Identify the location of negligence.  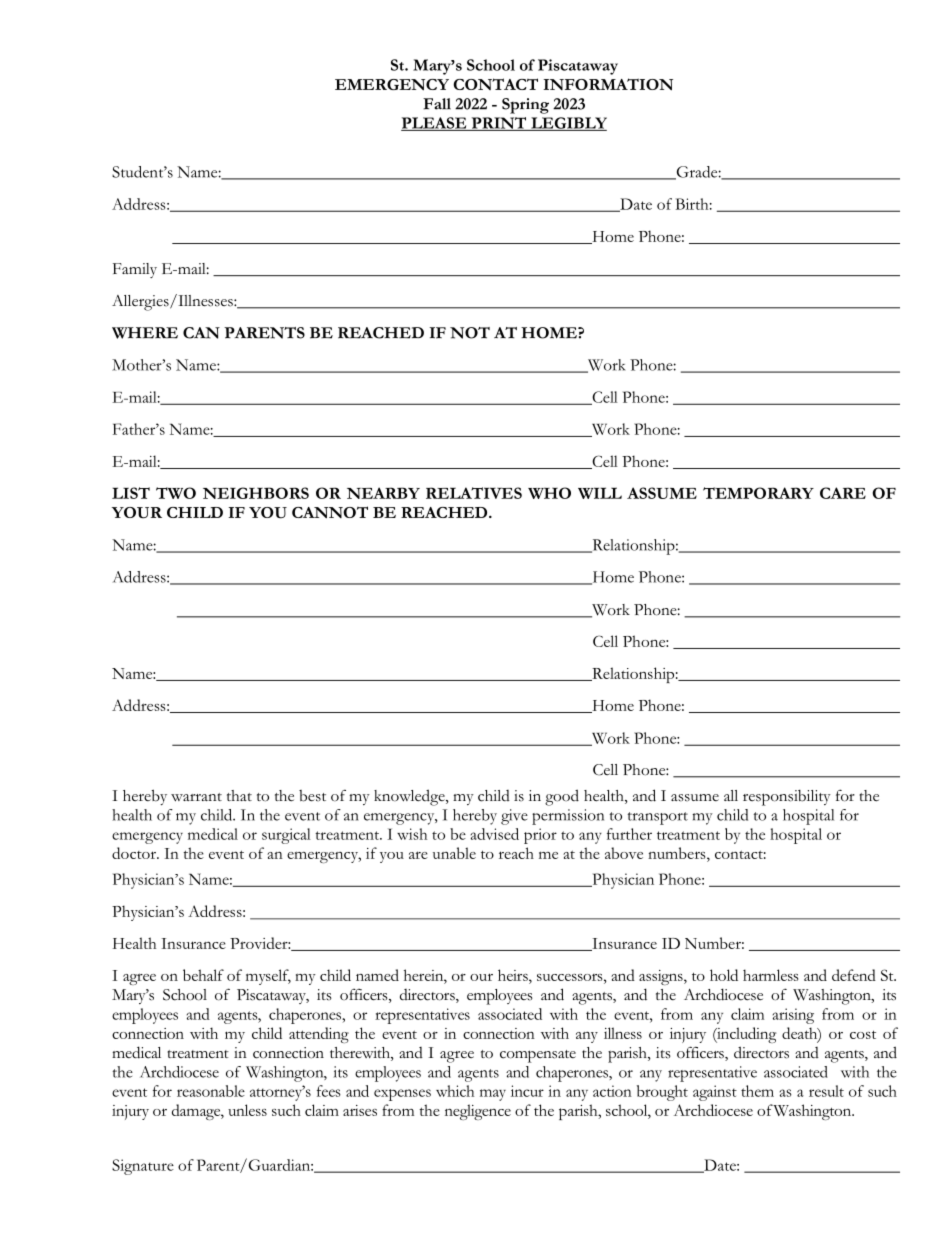
(478, 1112).
